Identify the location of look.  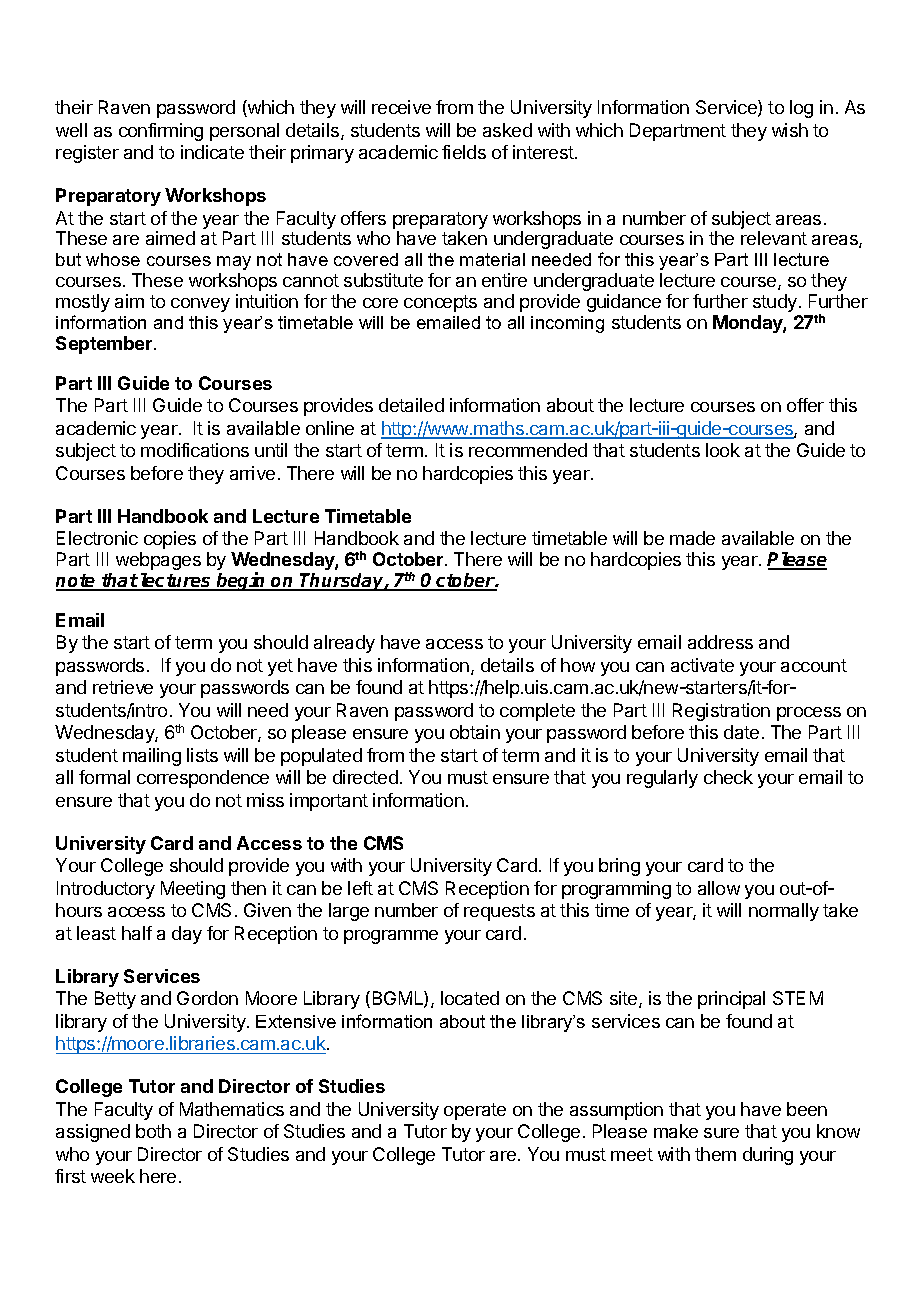
(723, 450).
